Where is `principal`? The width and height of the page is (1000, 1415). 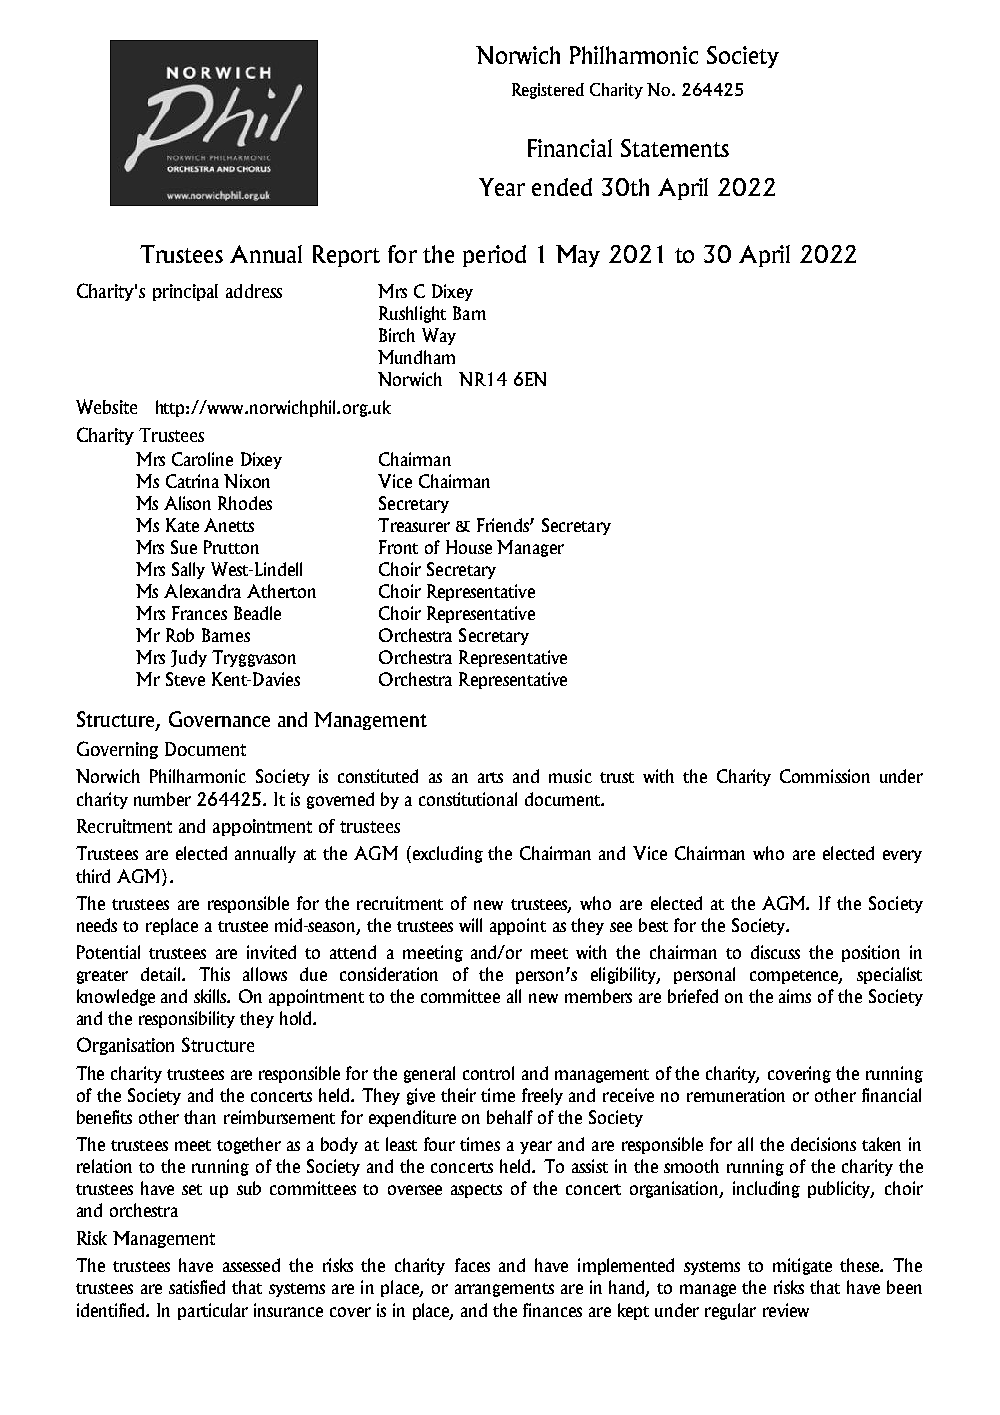
principal is located at coordinates (185, 292).
